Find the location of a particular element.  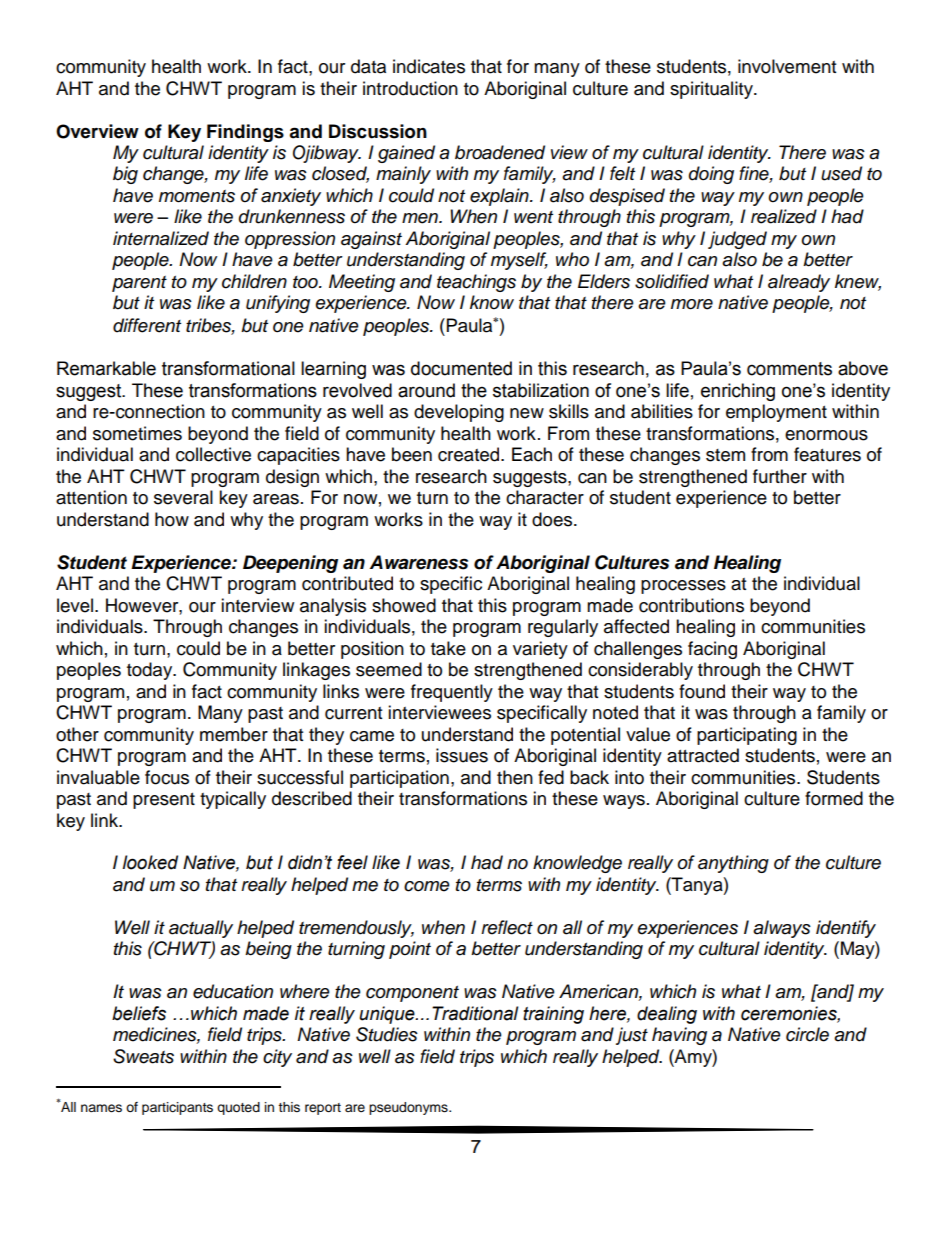

involvement is located at coordinates (787, 66).
